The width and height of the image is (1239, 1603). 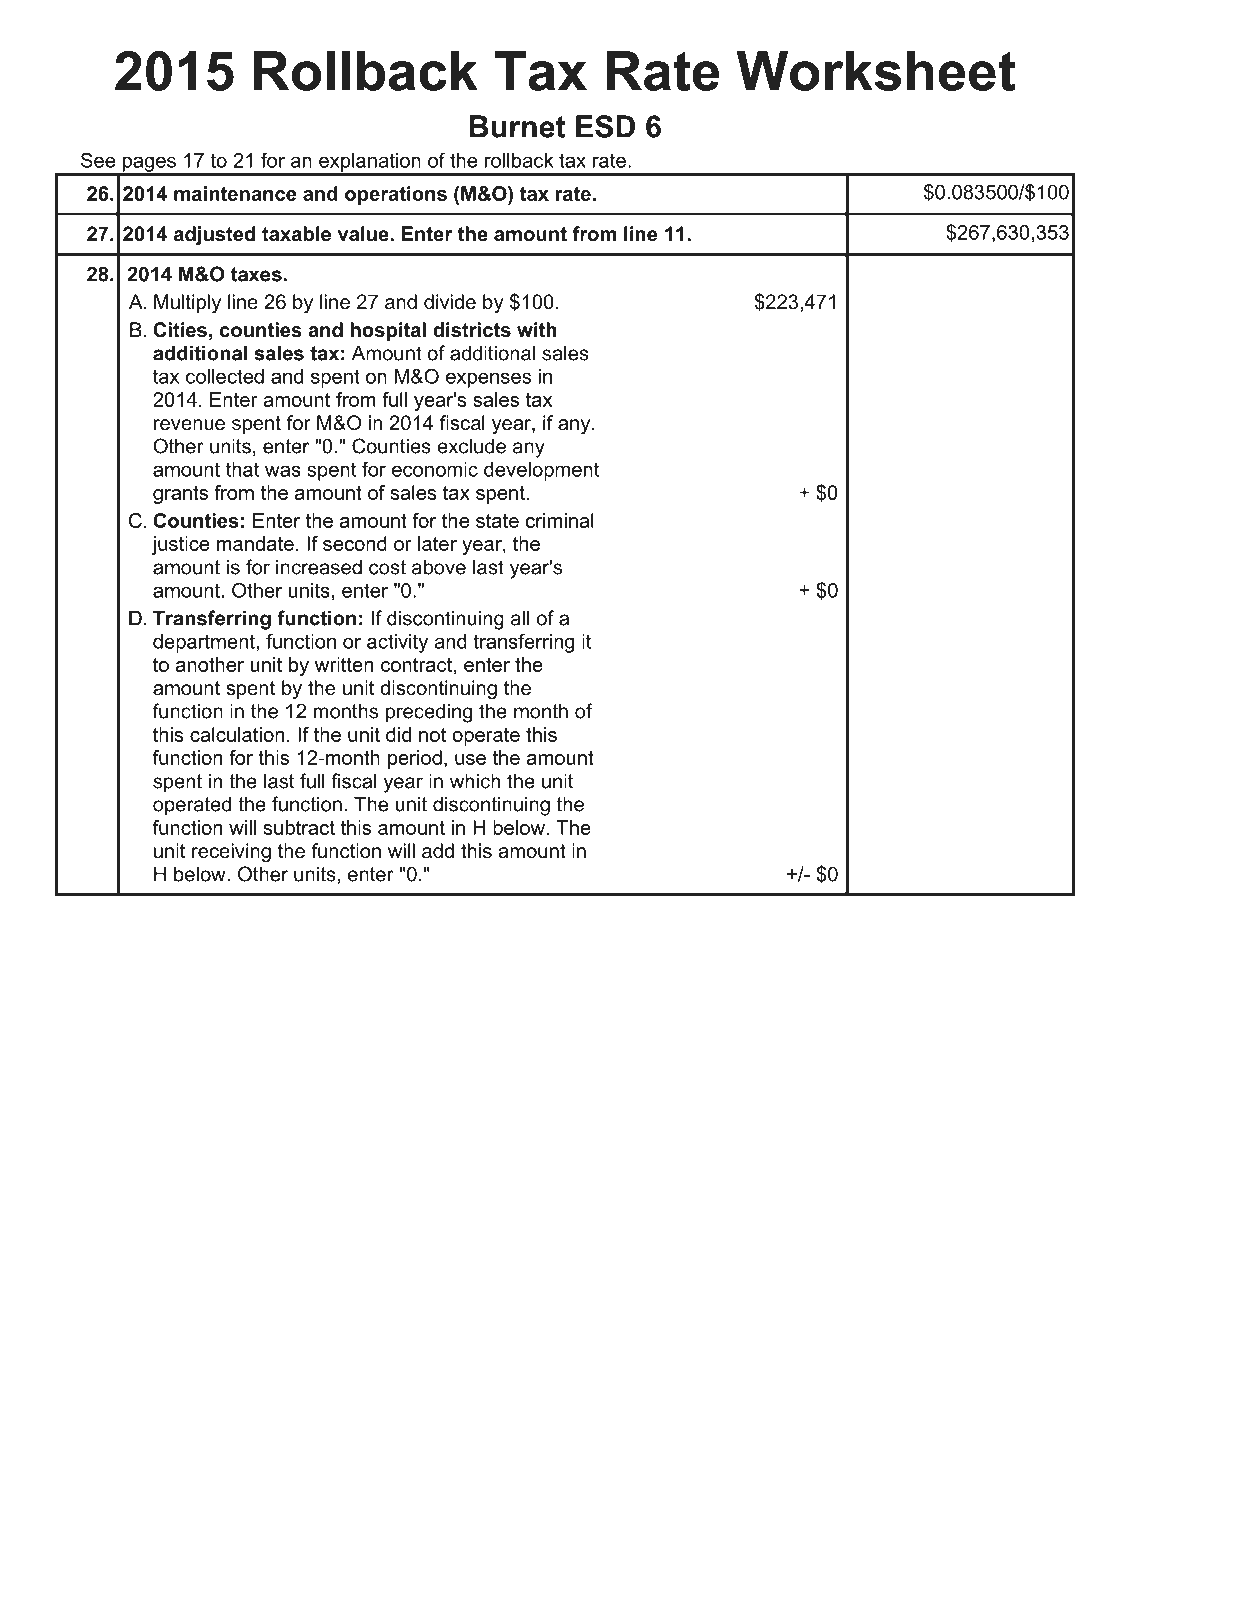 I want to click on See, so click(x=98, y=160).
